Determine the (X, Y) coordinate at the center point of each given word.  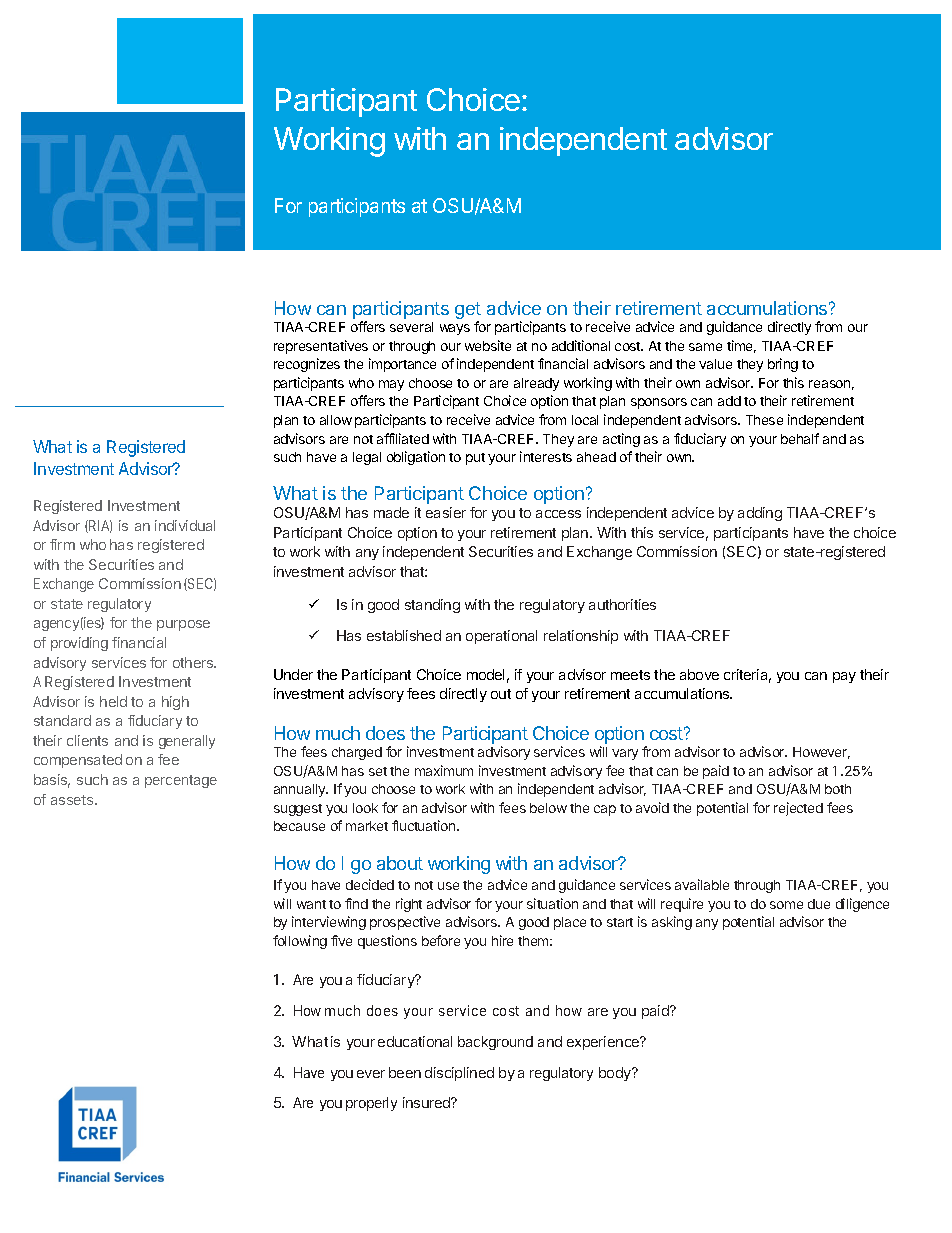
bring (783, 365)
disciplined (459, 1074)
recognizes (307, 365)
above (699, 674)
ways (455, 329)
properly (371, 1104)
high (175, 703)
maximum (444, 770)
